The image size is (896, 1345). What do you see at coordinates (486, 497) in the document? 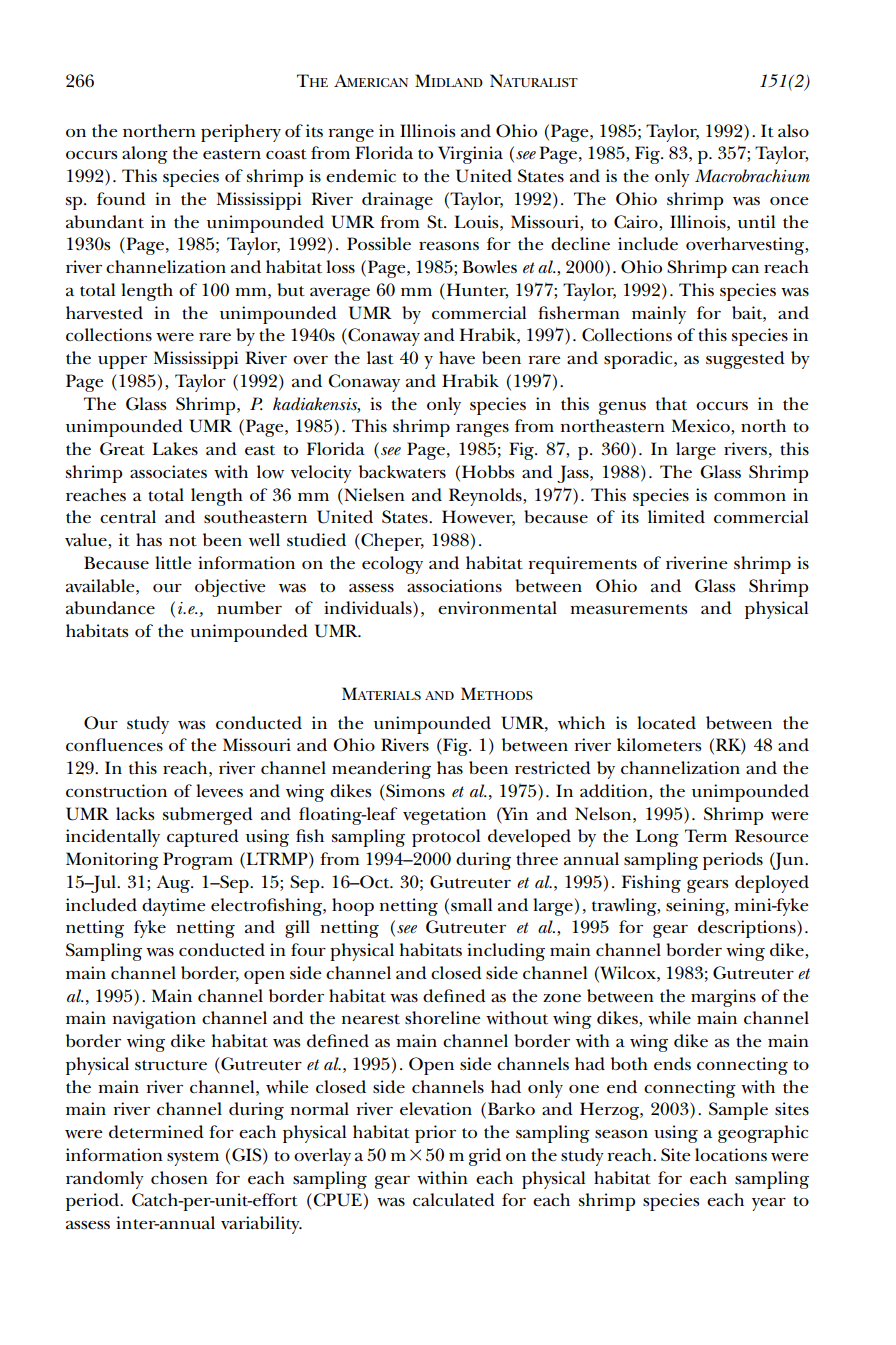
I see `Reynolds` at bounding box center [486, 497].
